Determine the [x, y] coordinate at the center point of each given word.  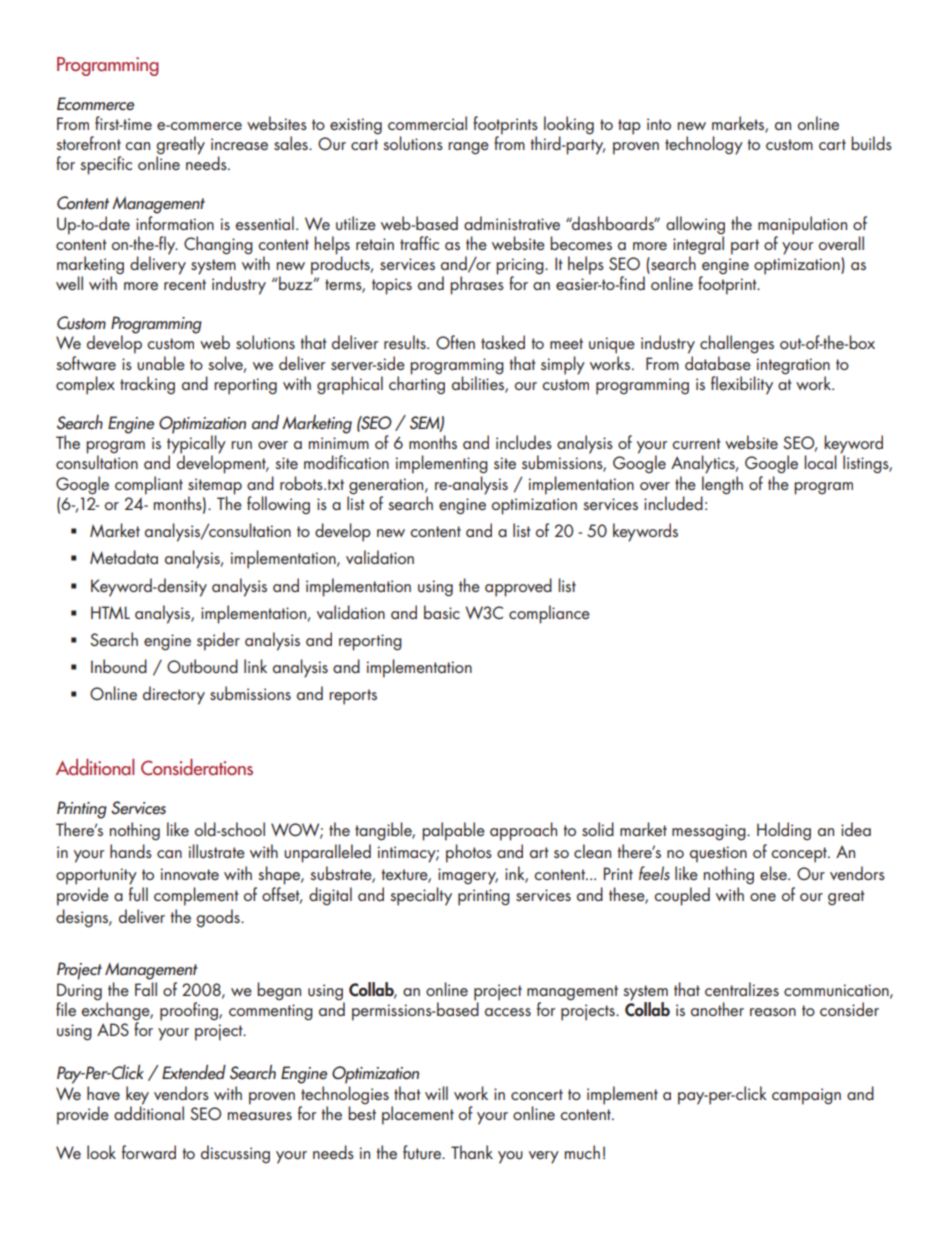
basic [442, 612]
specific [106, 165]
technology [704, 145]
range [468, 148]
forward [149, 1152]
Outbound [202, 666]
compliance [549, 614]
